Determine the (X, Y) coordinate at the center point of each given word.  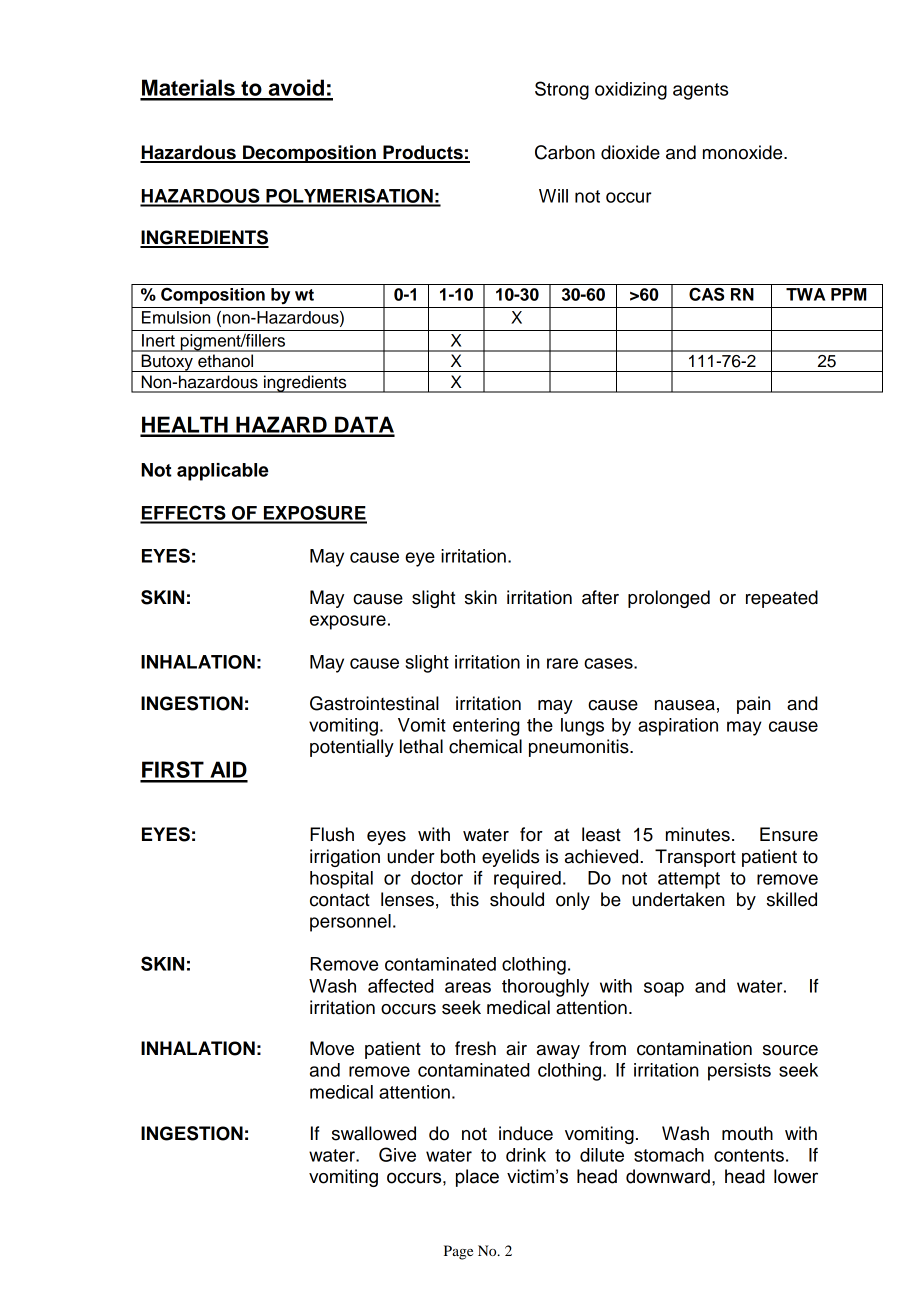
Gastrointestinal (374, 703)
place (477, 1178)
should (517, 899)
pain (754, 705)
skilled (792, 899)
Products (423, 153)
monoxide (744, 152)
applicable (223, 472)
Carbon (565, 152)
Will (553, 196)
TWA (805, 294)
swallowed (374, 1133)
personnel (350, 923)
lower (796, 1176)
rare (562, 663)
